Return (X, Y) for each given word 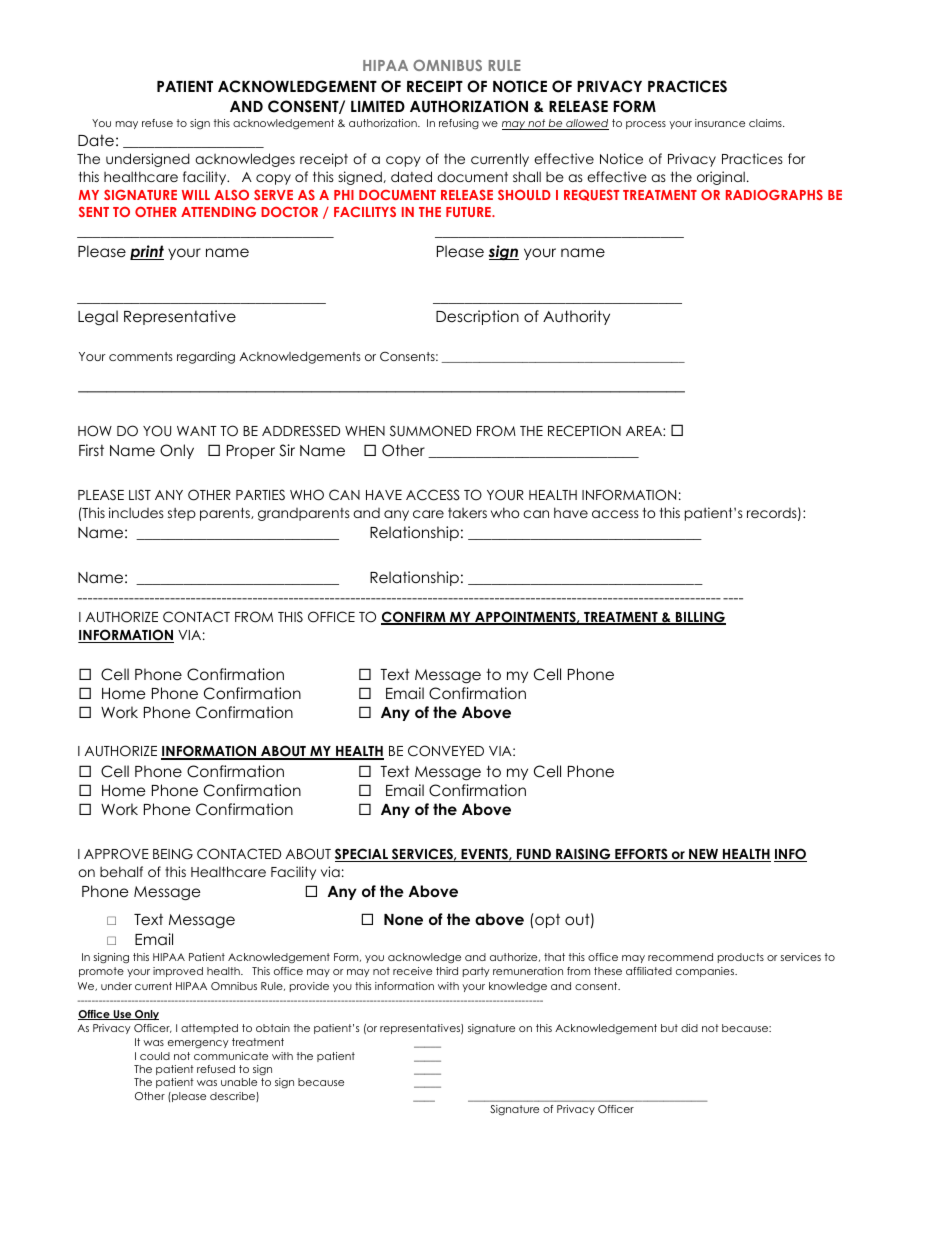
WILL (196, 195)
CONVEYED (446, 751)
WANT (197, 431)
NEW (704, 855)
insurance (720, 123)
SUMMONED (430, 431)
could (155, 1056)
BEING (173, 854)
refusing (459, 124)
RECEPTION (584, 431)
